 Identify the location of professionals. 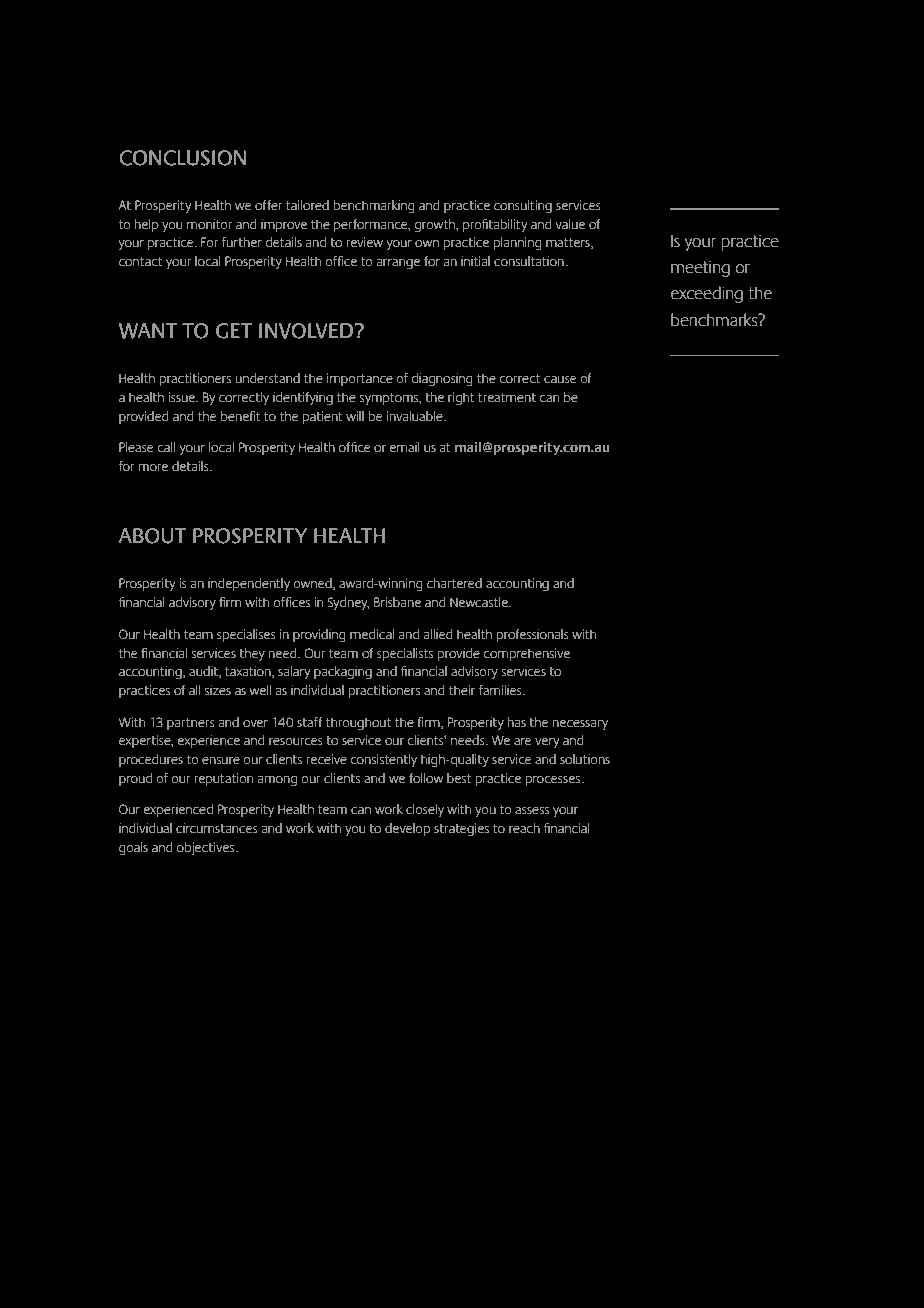
(533, 635).
